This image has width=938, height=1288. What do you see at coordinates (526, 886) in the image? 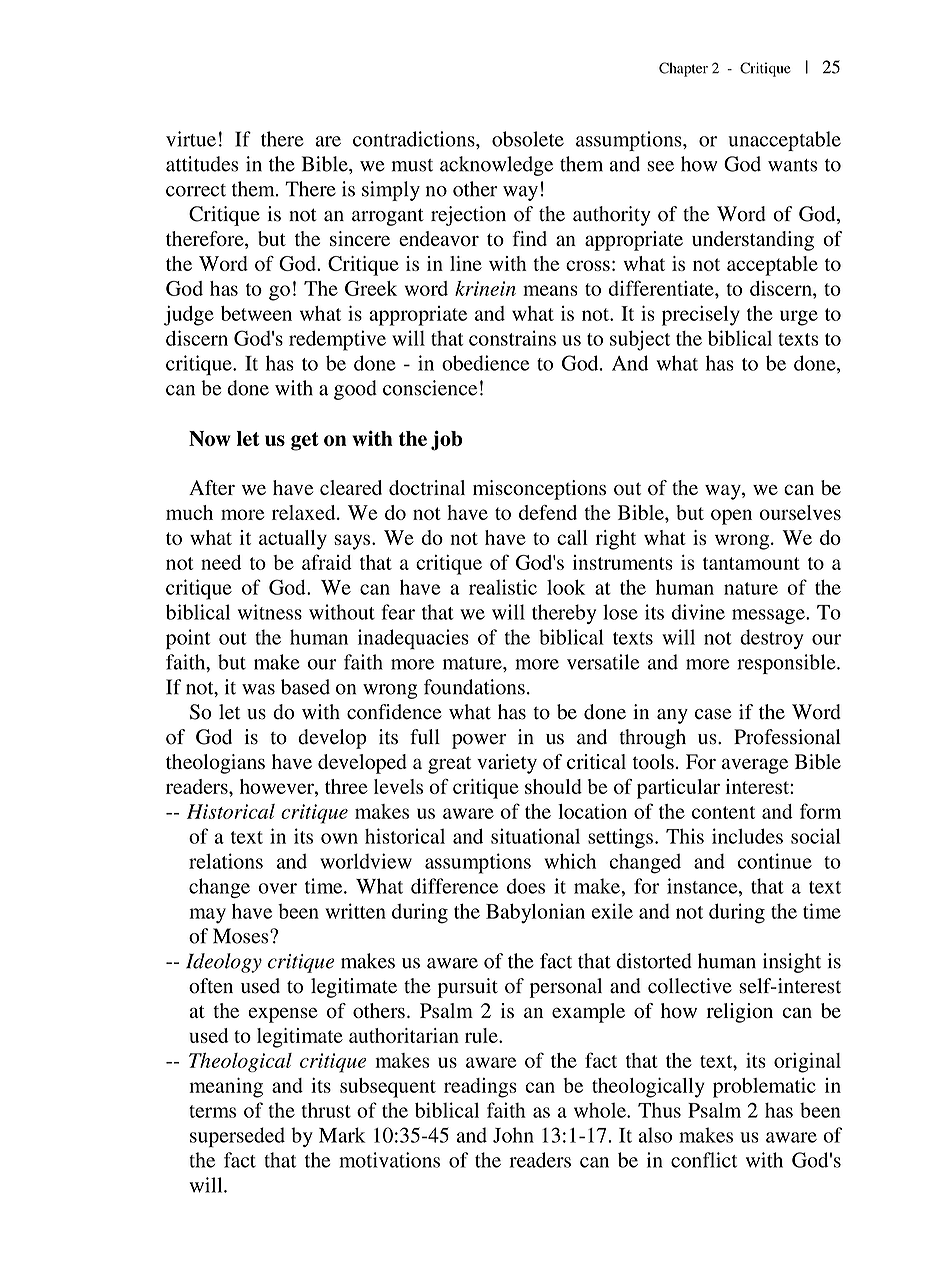
I see `does` at bounding box center [526, 886].
